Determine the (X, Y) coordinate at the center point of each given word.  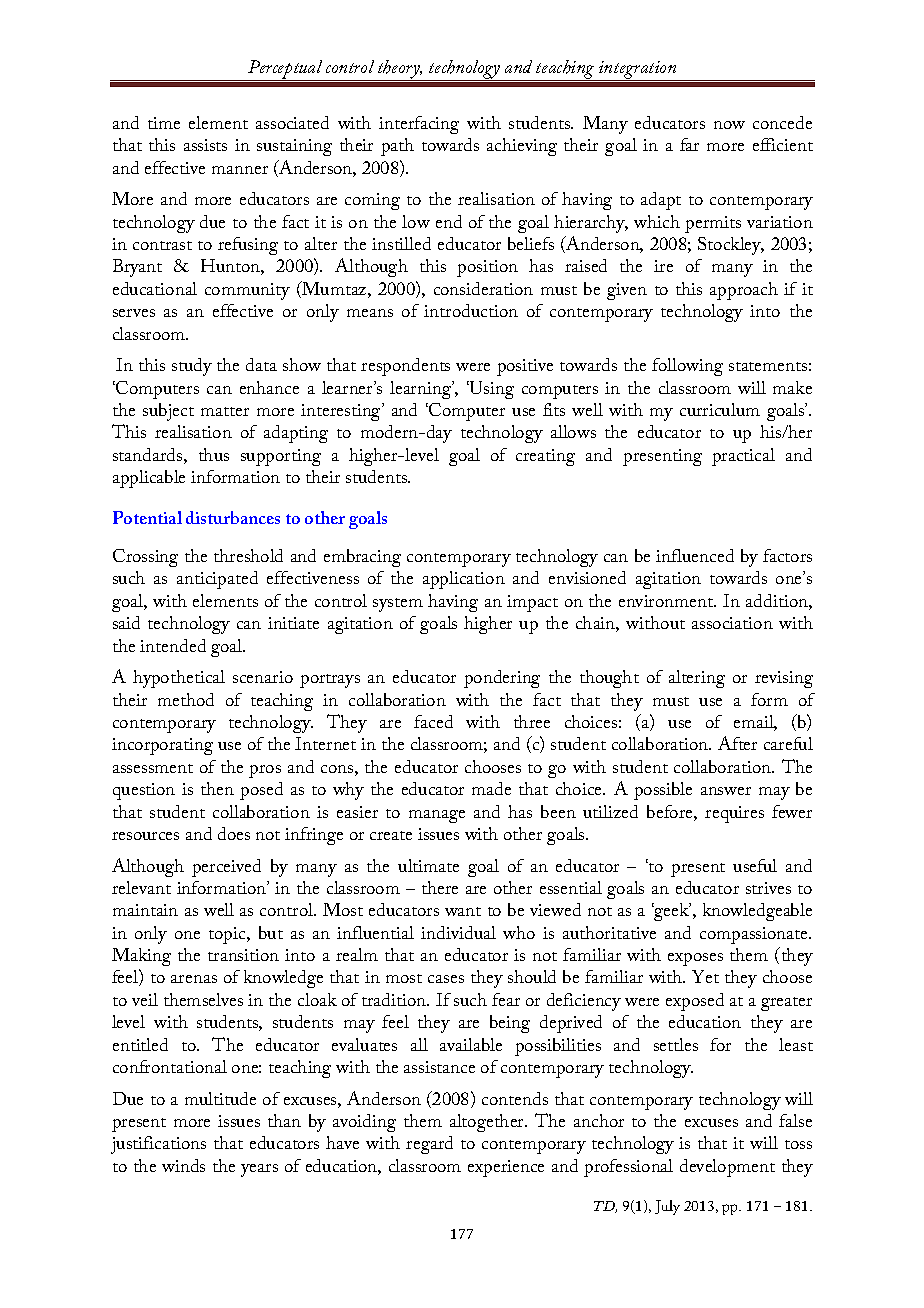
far (689, 144)
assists (205, 145)
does (234, 833)
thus (214, 454)
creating (545, 457)
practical (743, 457)
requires (734, 814)
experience (506, 1168)
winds (183, 1165)
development (727, 1168)
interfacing (419, 125)
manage (437, 816)
